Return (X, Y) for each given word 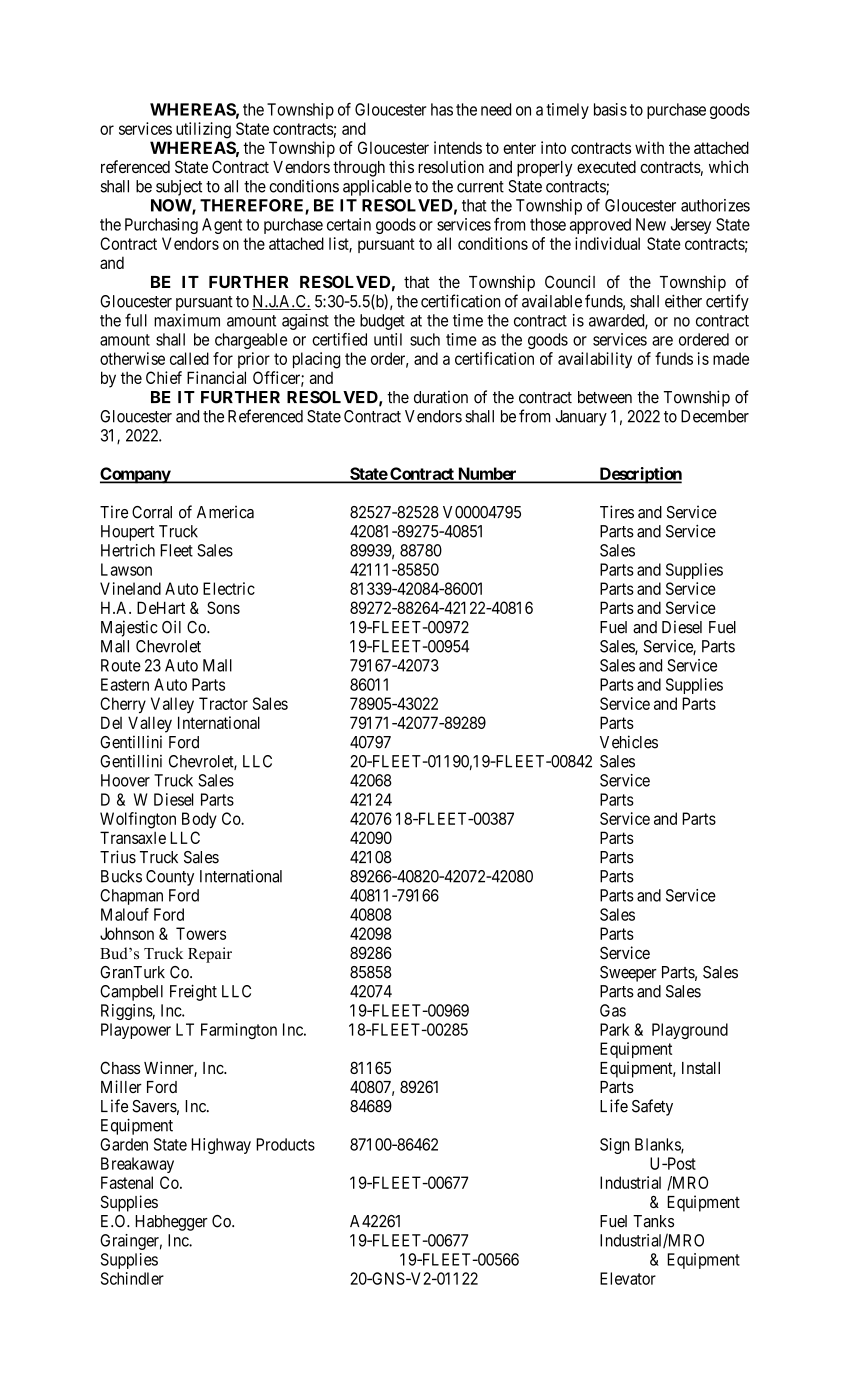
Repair (210, 955)
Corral (152, 512)
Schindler (132, 1278)
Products (285, 1144)
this (401, 166)
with (649, 147)
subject (179, 188)
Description (639, 475)
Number (487, 474)
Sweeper (628, 974)
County (170, 878)
